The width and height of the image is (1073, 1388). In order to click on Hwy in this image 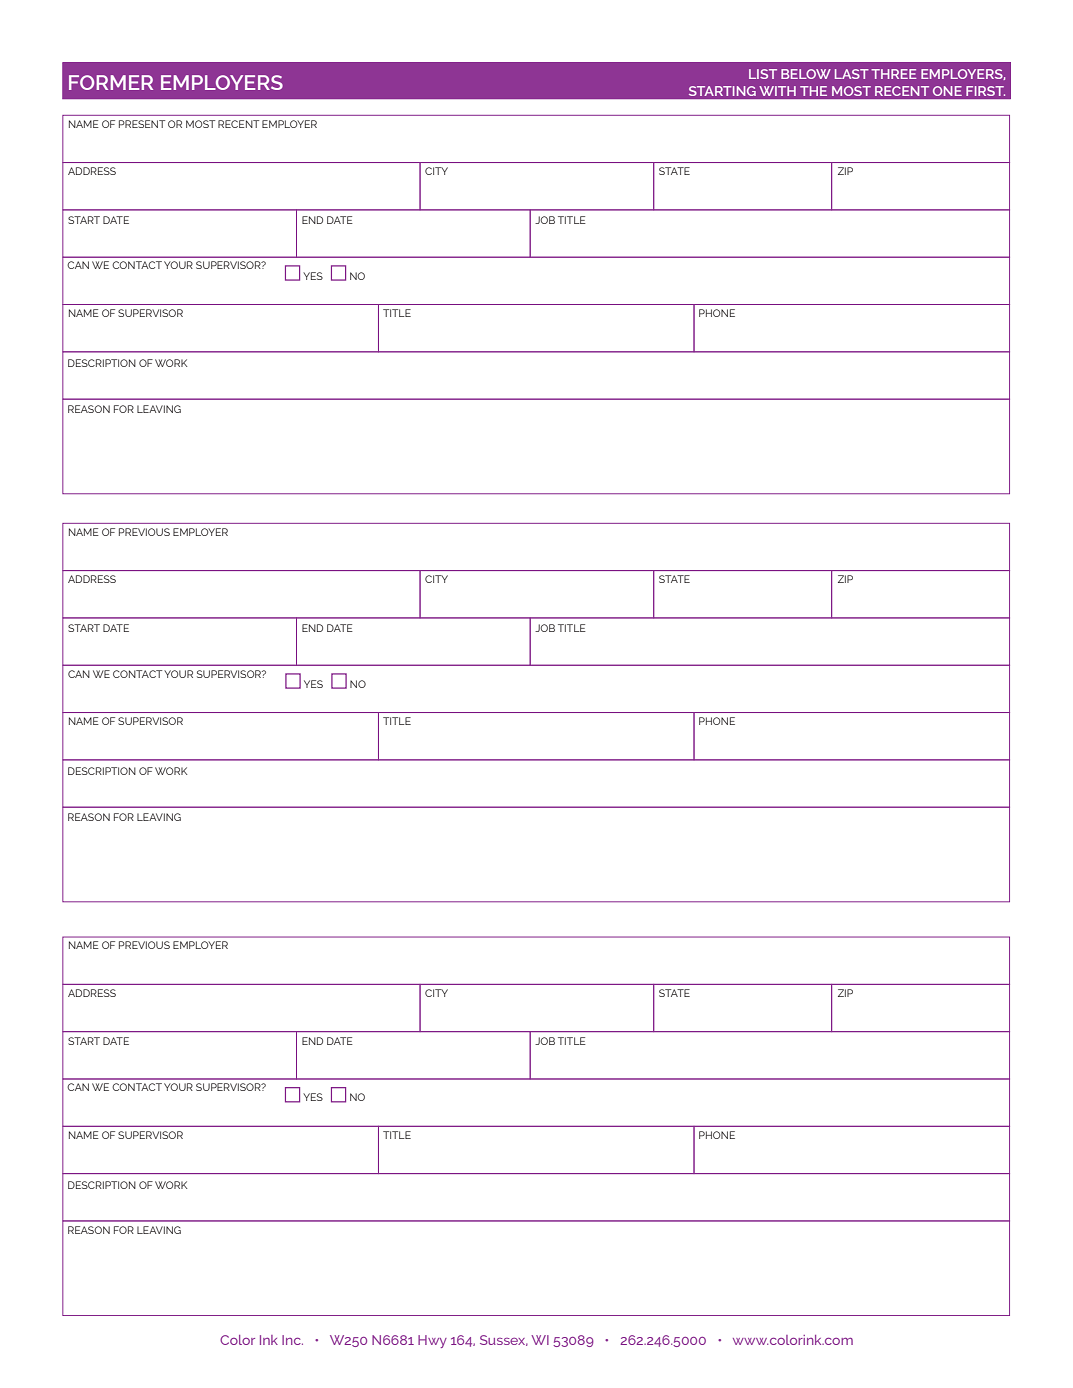, I will do `click(432, 1341)`.
